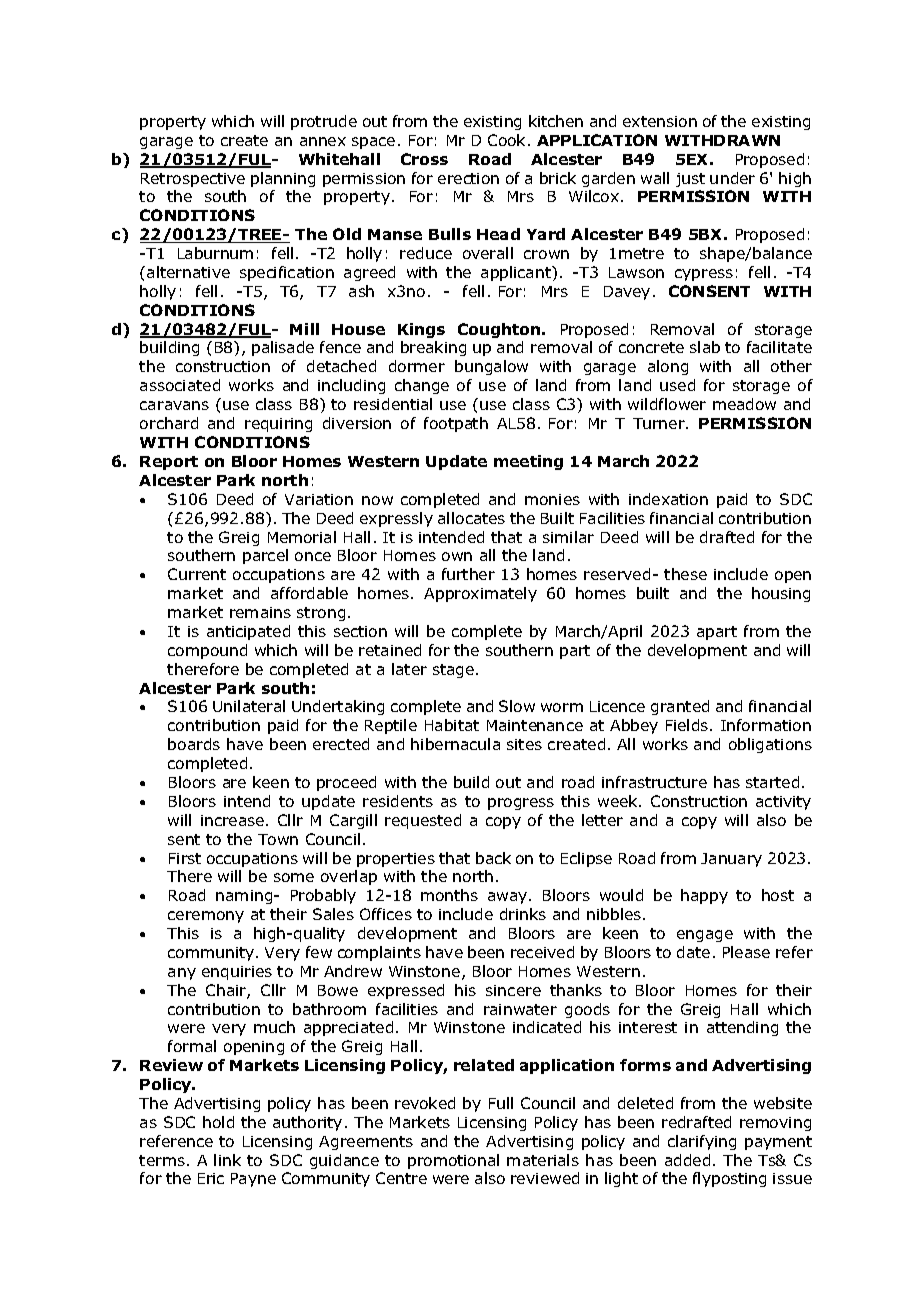 This screenshot has width=924, height=1308. What do you see at coordinates (227, 1160) in the screenshot?
I see `link` at bounding box center [227, 1160].
